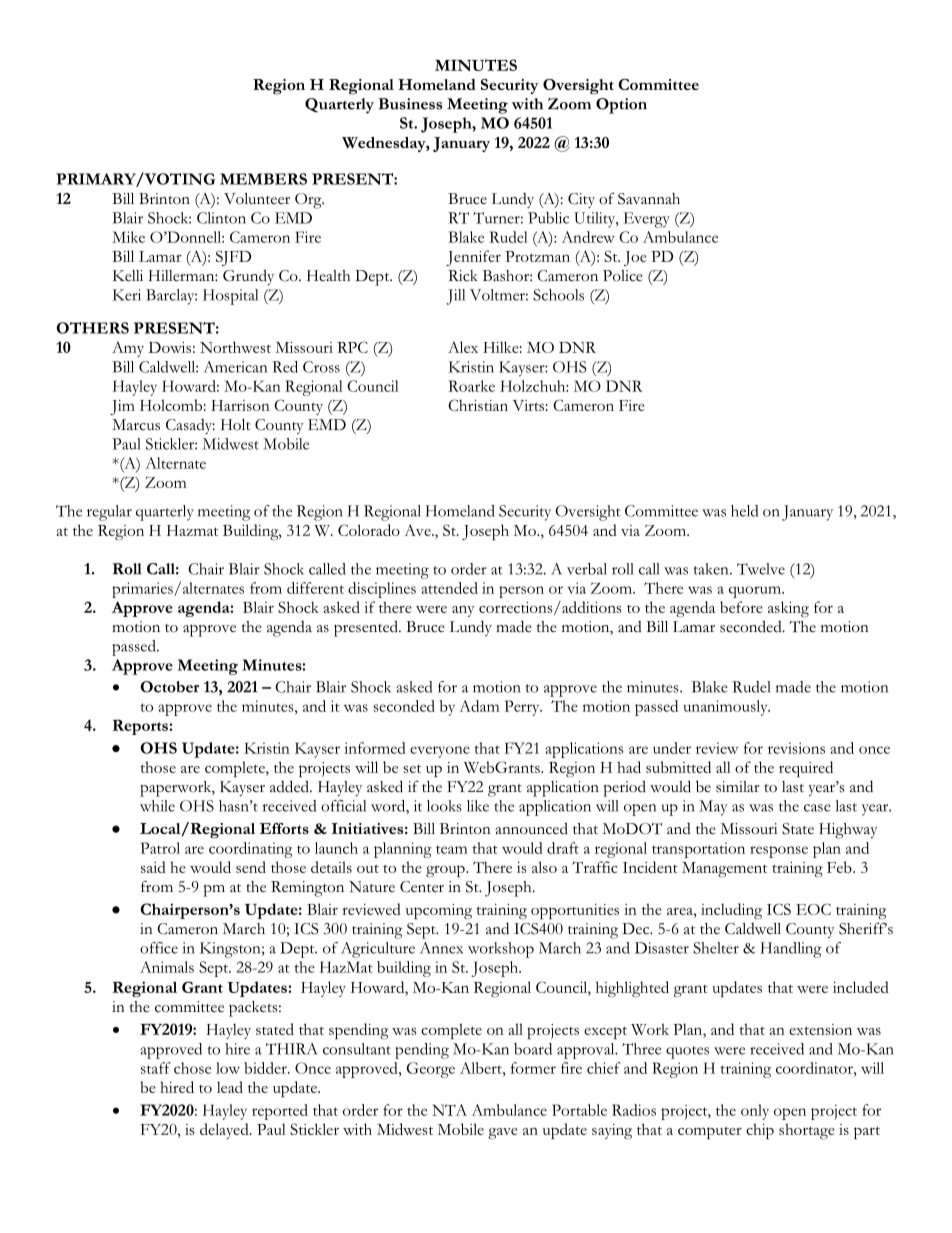  What do you see at coordinates (744, 511) in the screenshot?
I see `held` at bounding box center [744, 511].
